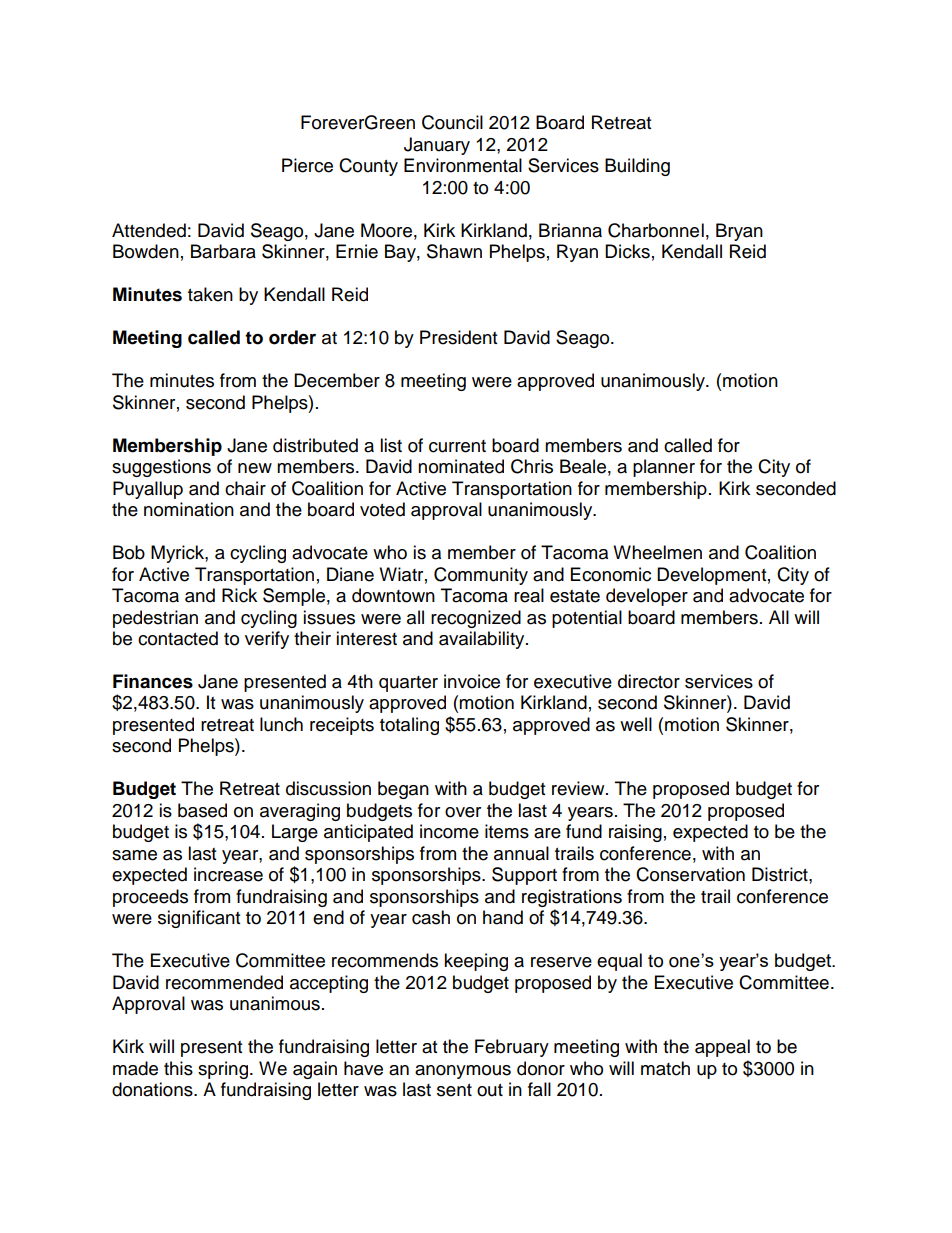  I want to click on this, so click(178, 1068).
